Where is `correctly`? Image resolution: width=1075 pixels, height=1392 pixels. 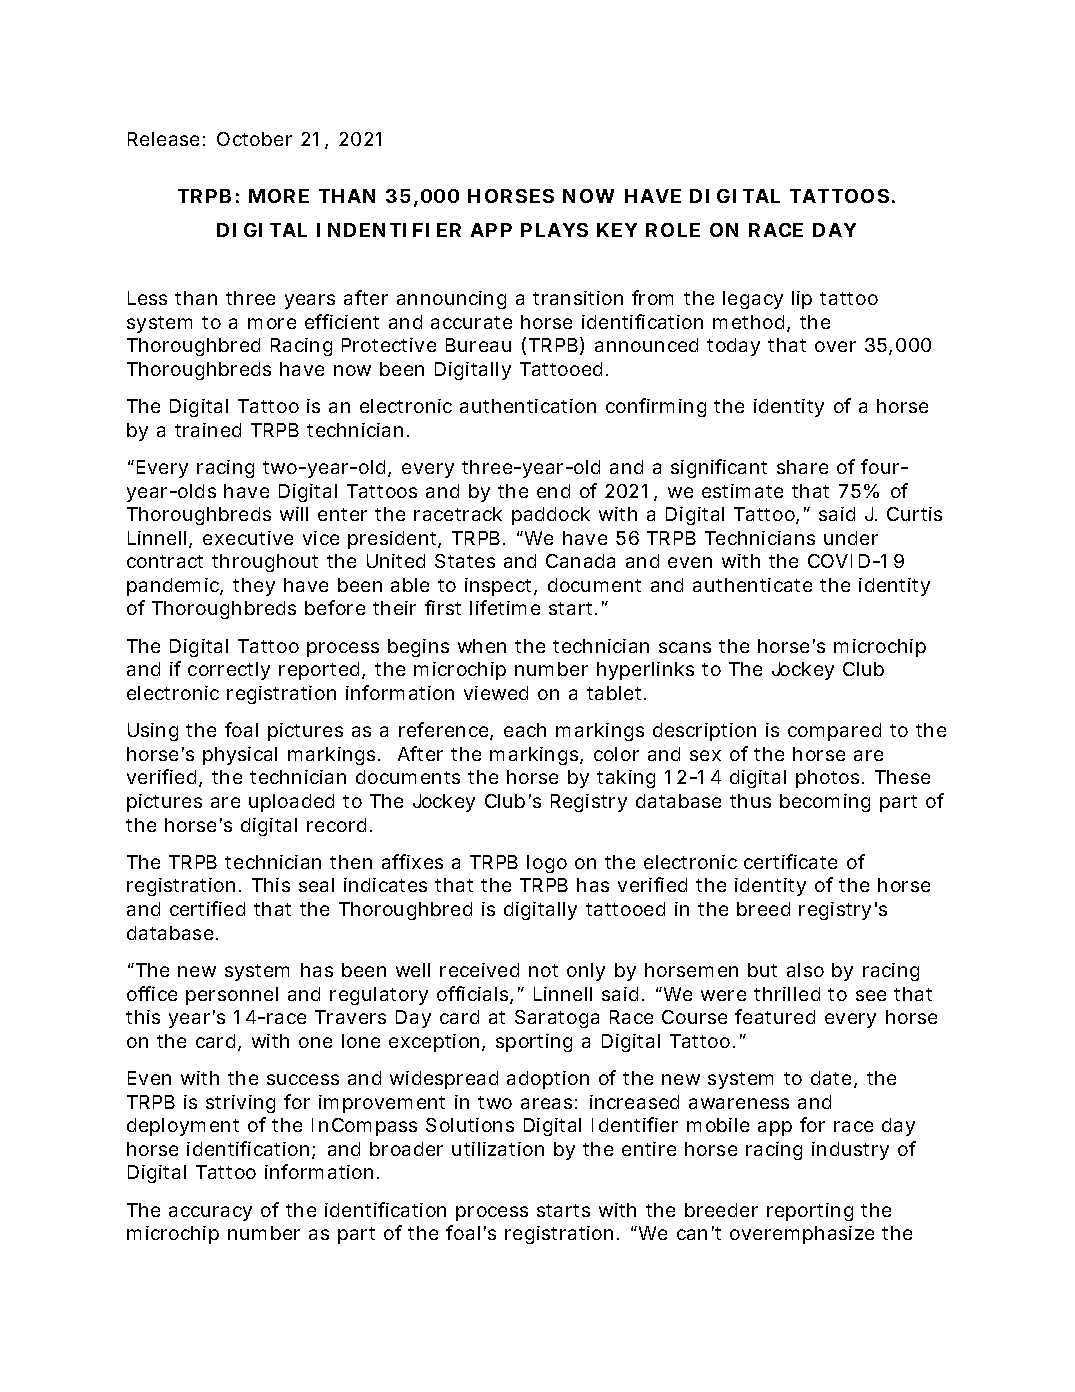
correctly is located at coordinates (229, 671).
